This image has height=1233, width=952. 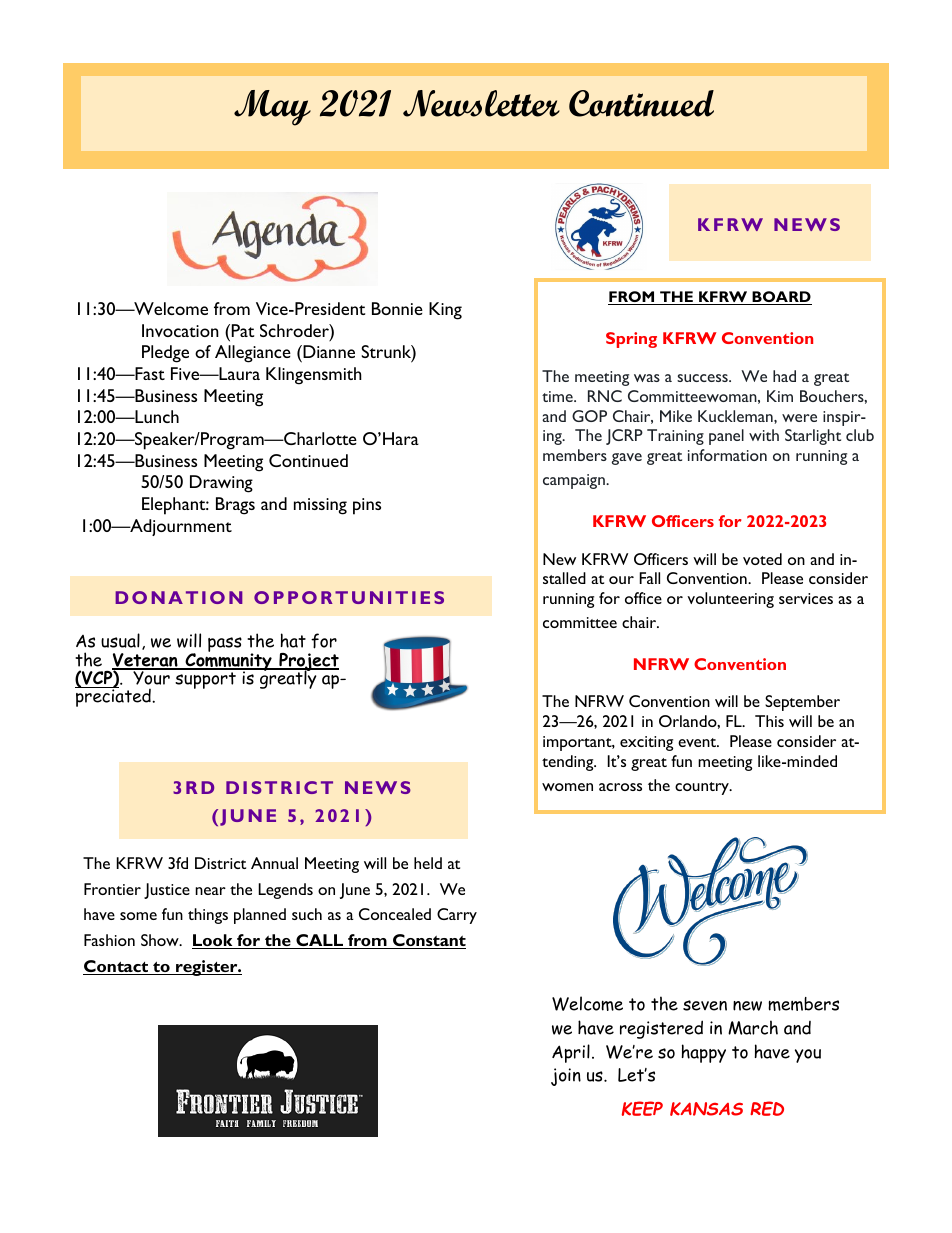 I want to click on pass, so click(x=225, y=644).
